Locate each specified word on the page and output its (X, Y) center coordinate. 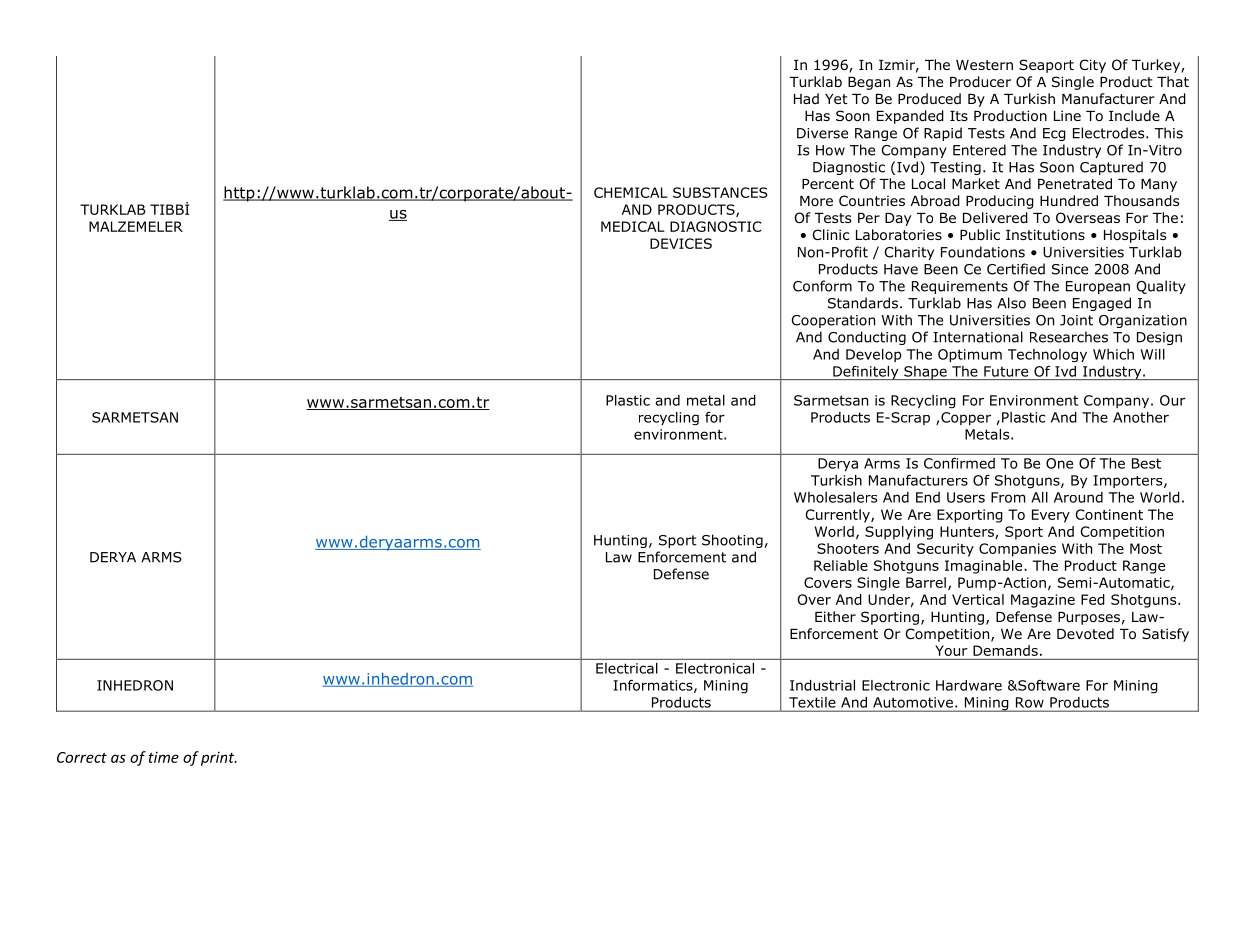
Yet (836, 99)
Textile (812, 702)
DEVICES (681, 243)
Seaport (1046, 66)
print (219, 759)
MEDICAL (633, 226)
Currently (838, 516)
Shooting (732, 541)
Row (1030, 702)
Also (1011, 303)
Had (806, 98)
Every (1051, 516)
